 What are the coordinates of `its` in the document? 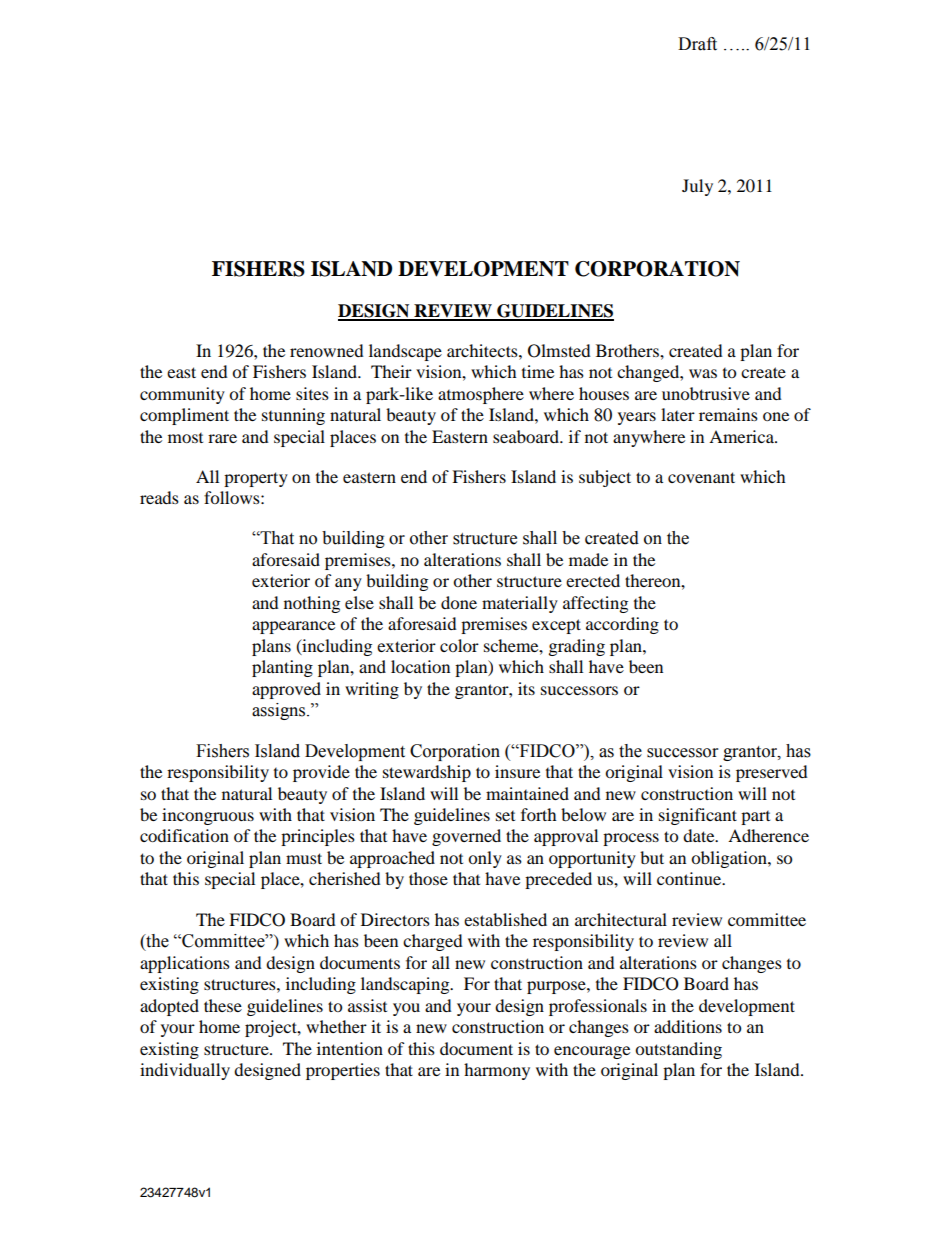 It's located at (526, 688).
